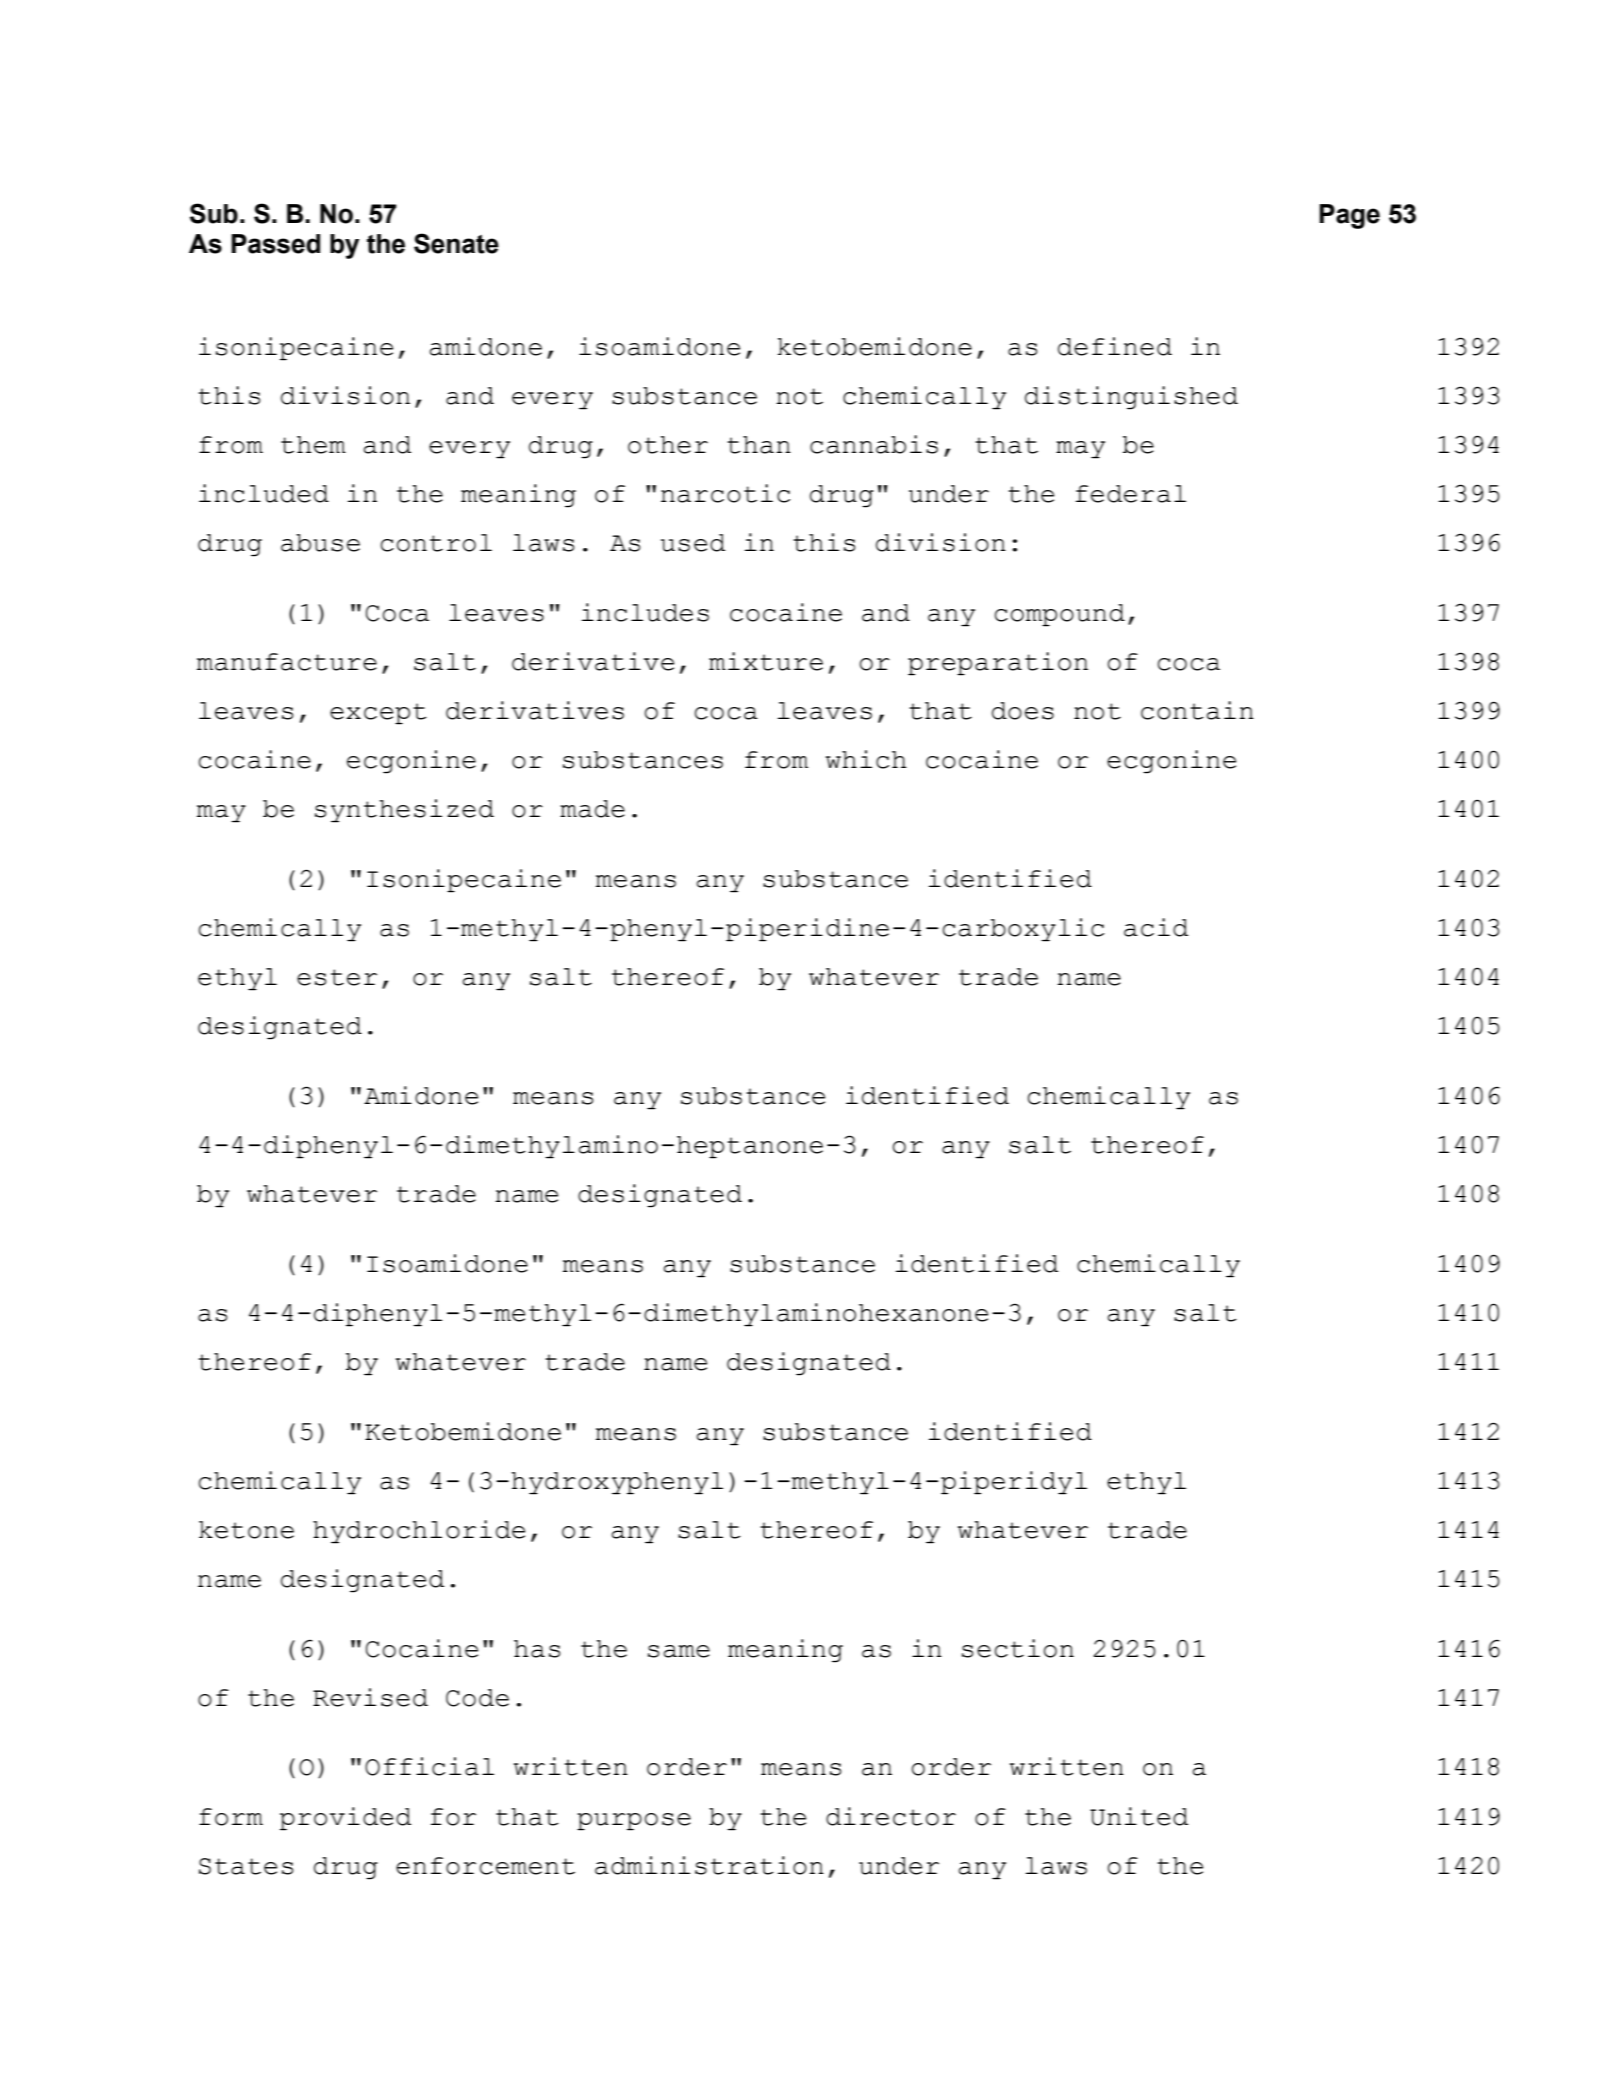 The width and height of the screenshot is (1606, 2078). What do you see at coordinates (345, 1819) in the screenshot?
I see `provided` at bounding box center [345, 1819].
